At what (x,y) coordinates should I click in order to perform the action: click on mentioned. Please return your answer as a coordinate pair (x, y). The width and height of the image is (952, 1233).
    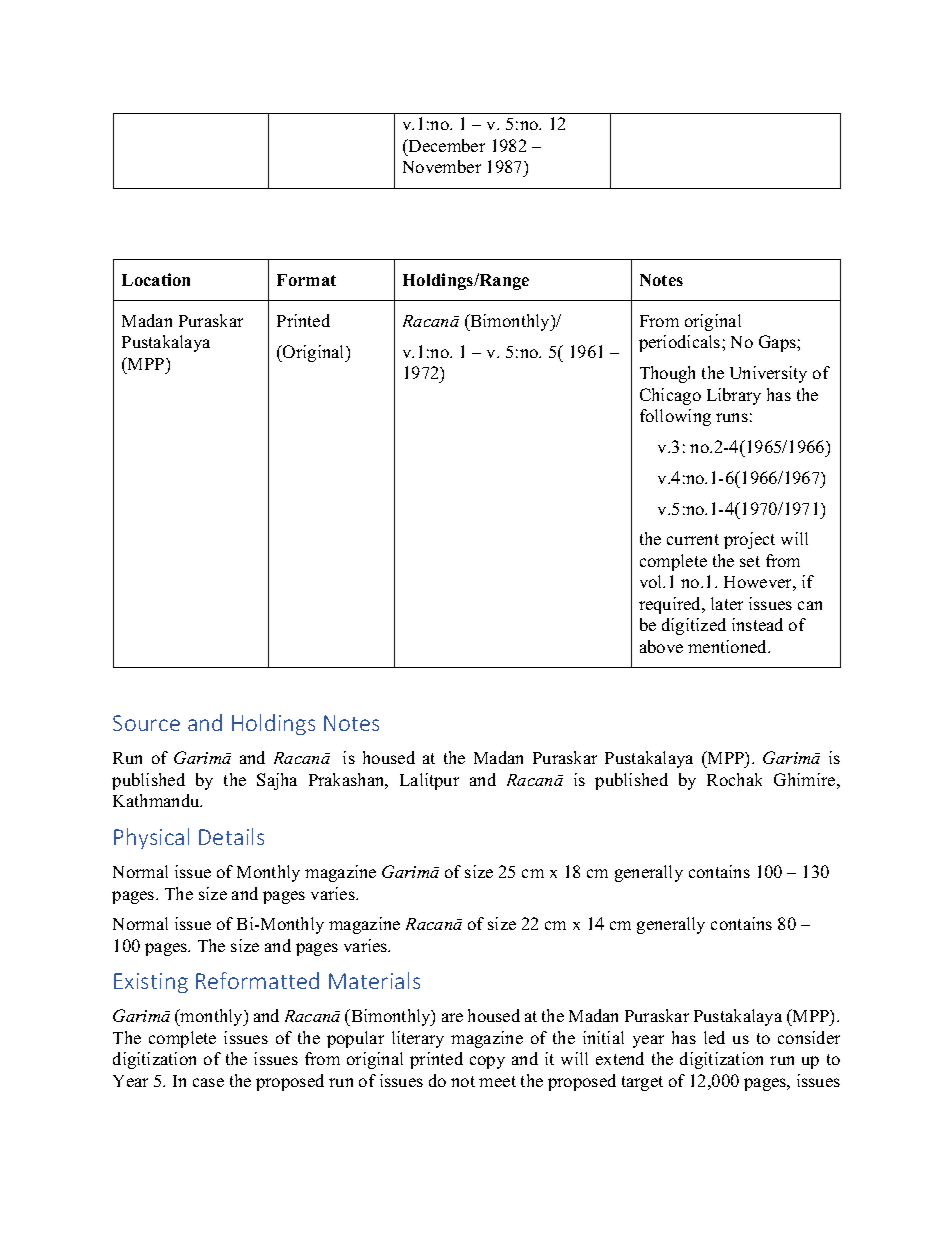
    Looking at the image, I should click on (729, 646).
